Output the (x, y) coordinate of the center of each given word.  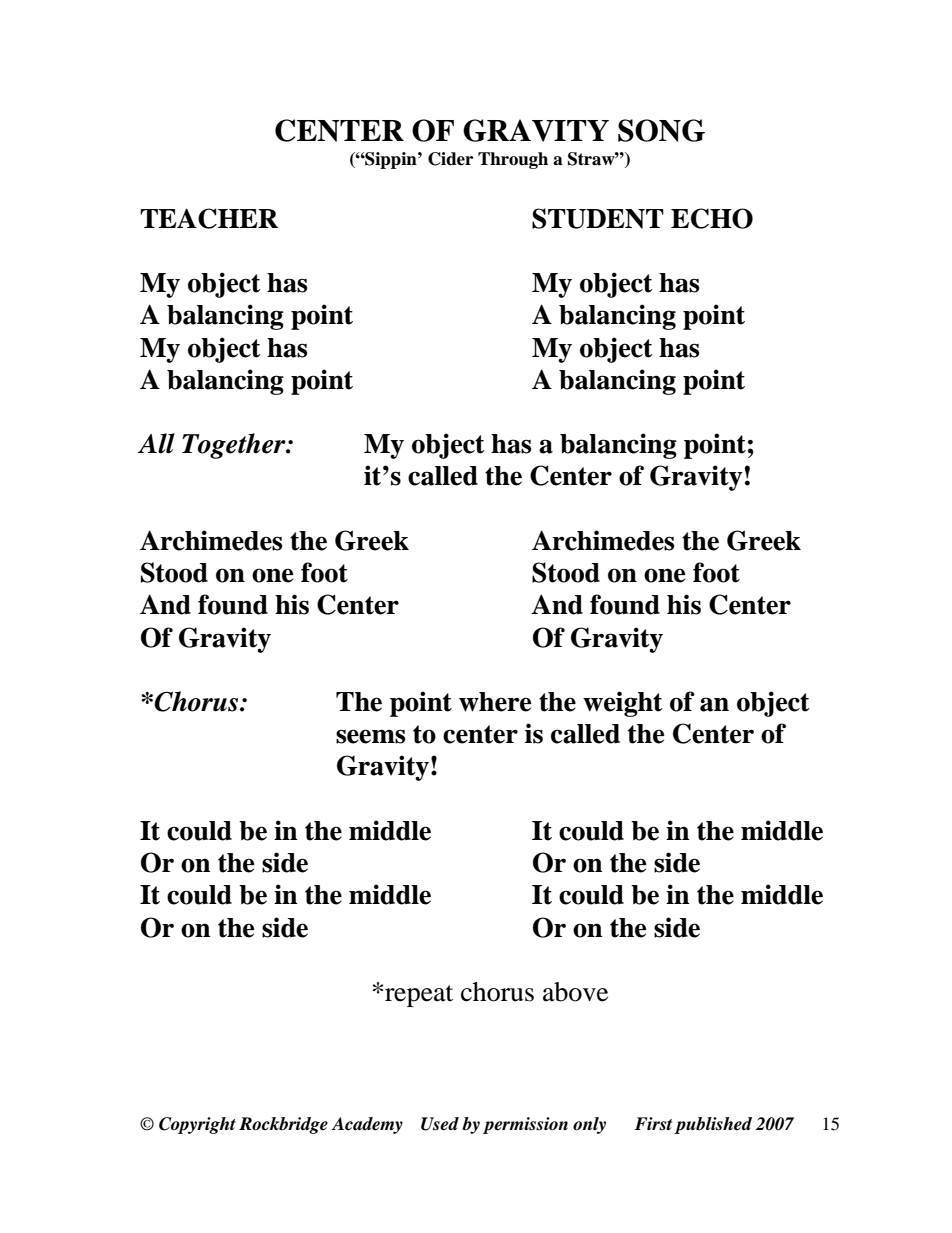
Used (440, 1124)
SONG (661, 130)
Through (513, 160)
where (495, 702)
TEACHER (209, 218)
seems (370, 736)
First (653, 1124)
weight (623, 704)
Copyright (197, 1125)
